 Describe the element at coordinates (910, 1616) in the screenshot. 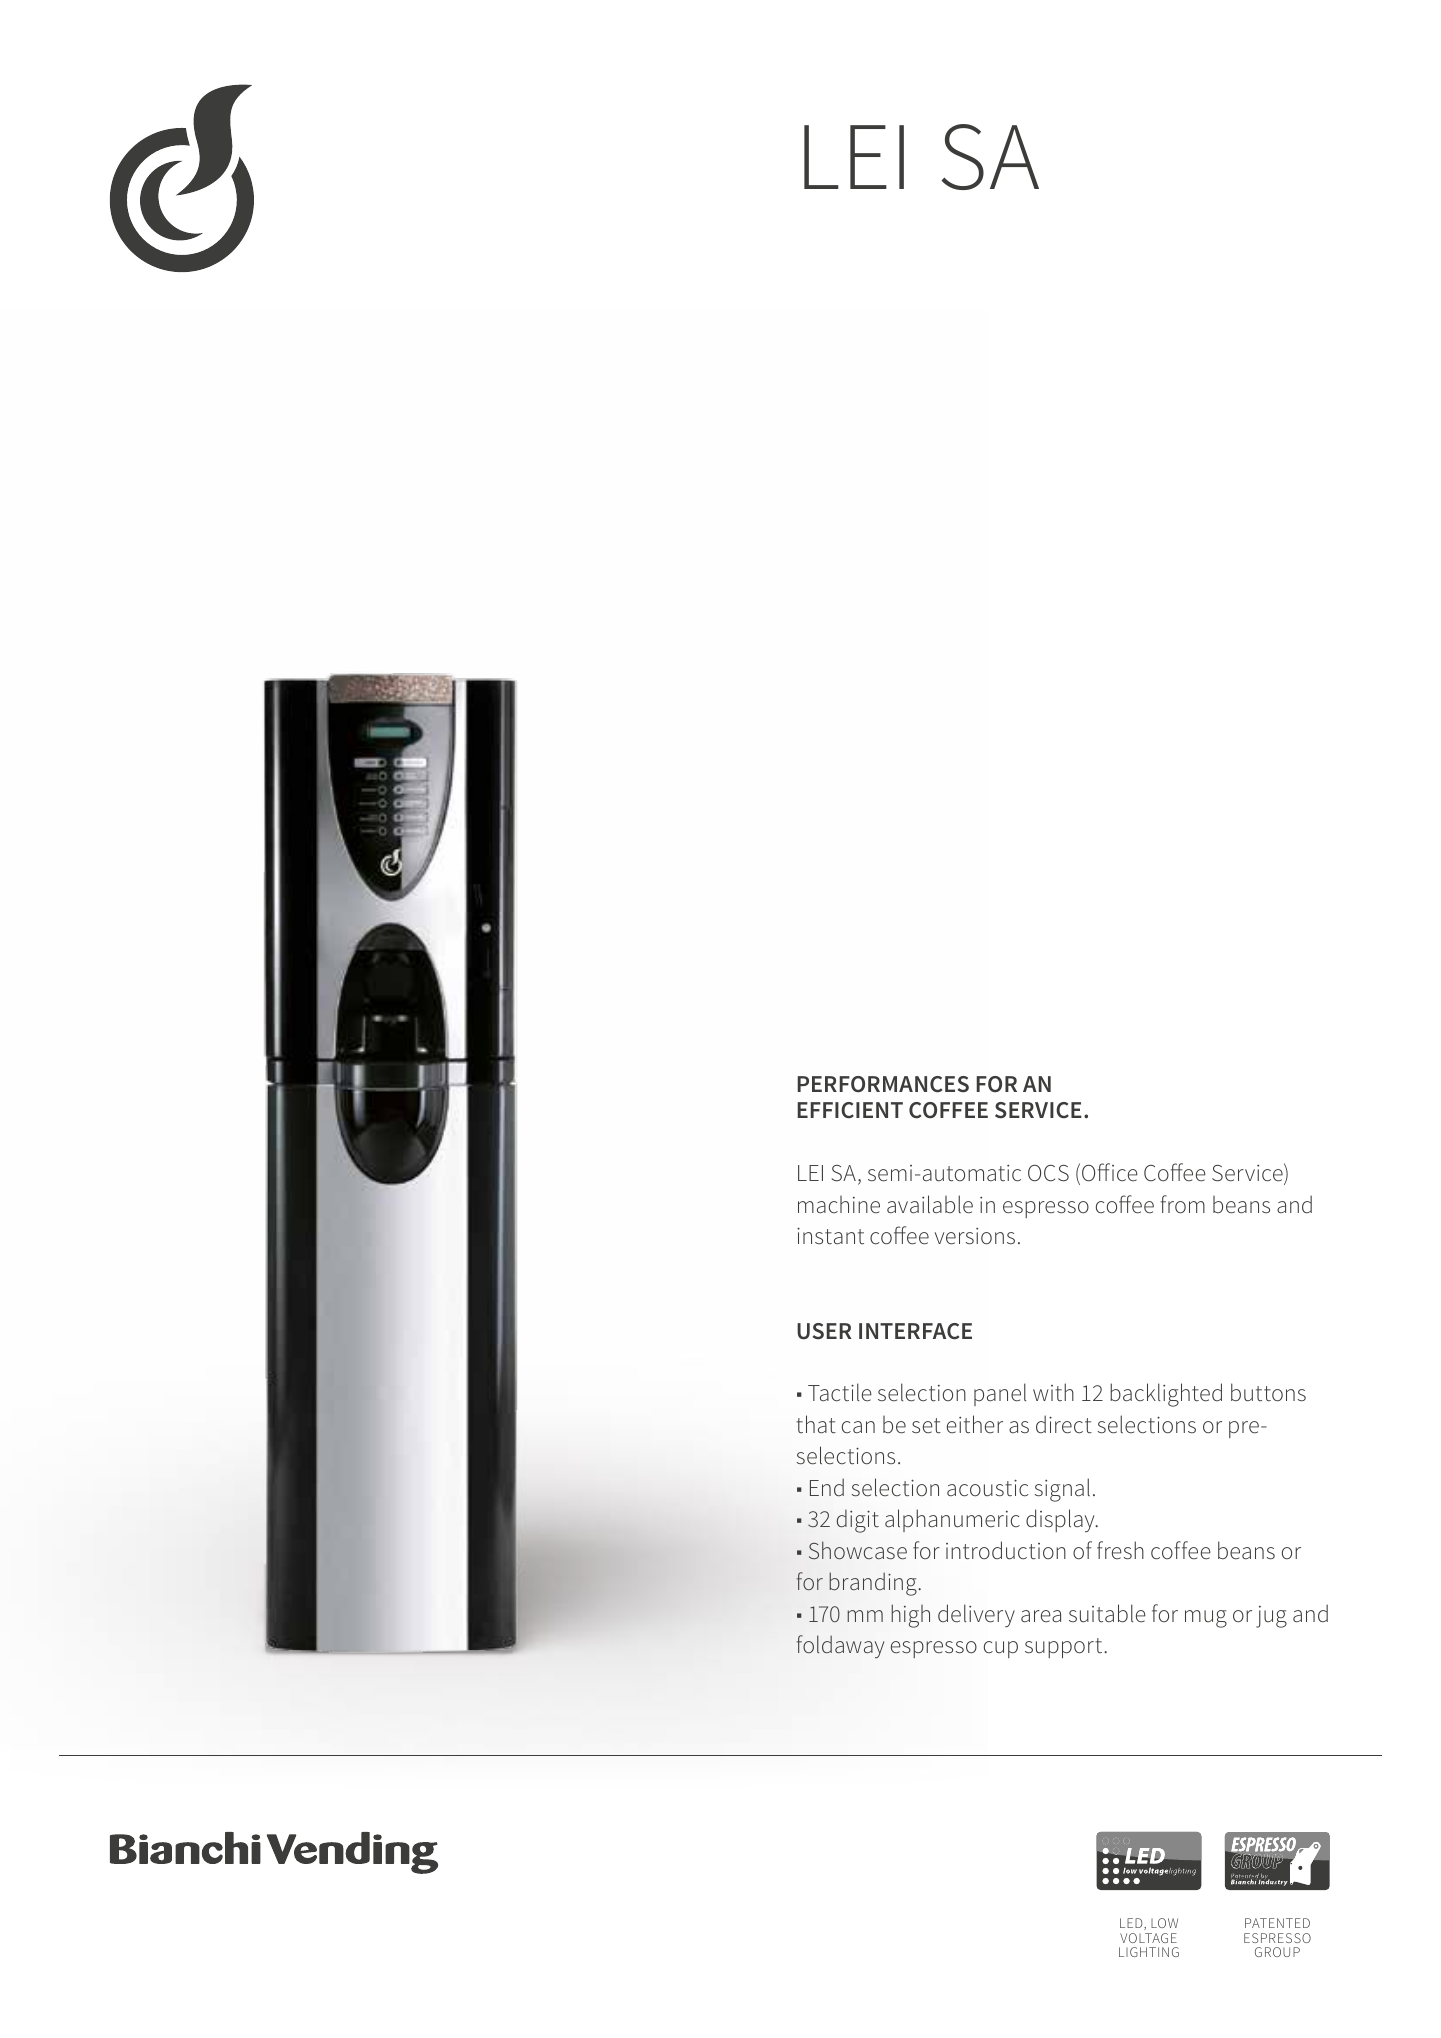

I see `high` at that location.
